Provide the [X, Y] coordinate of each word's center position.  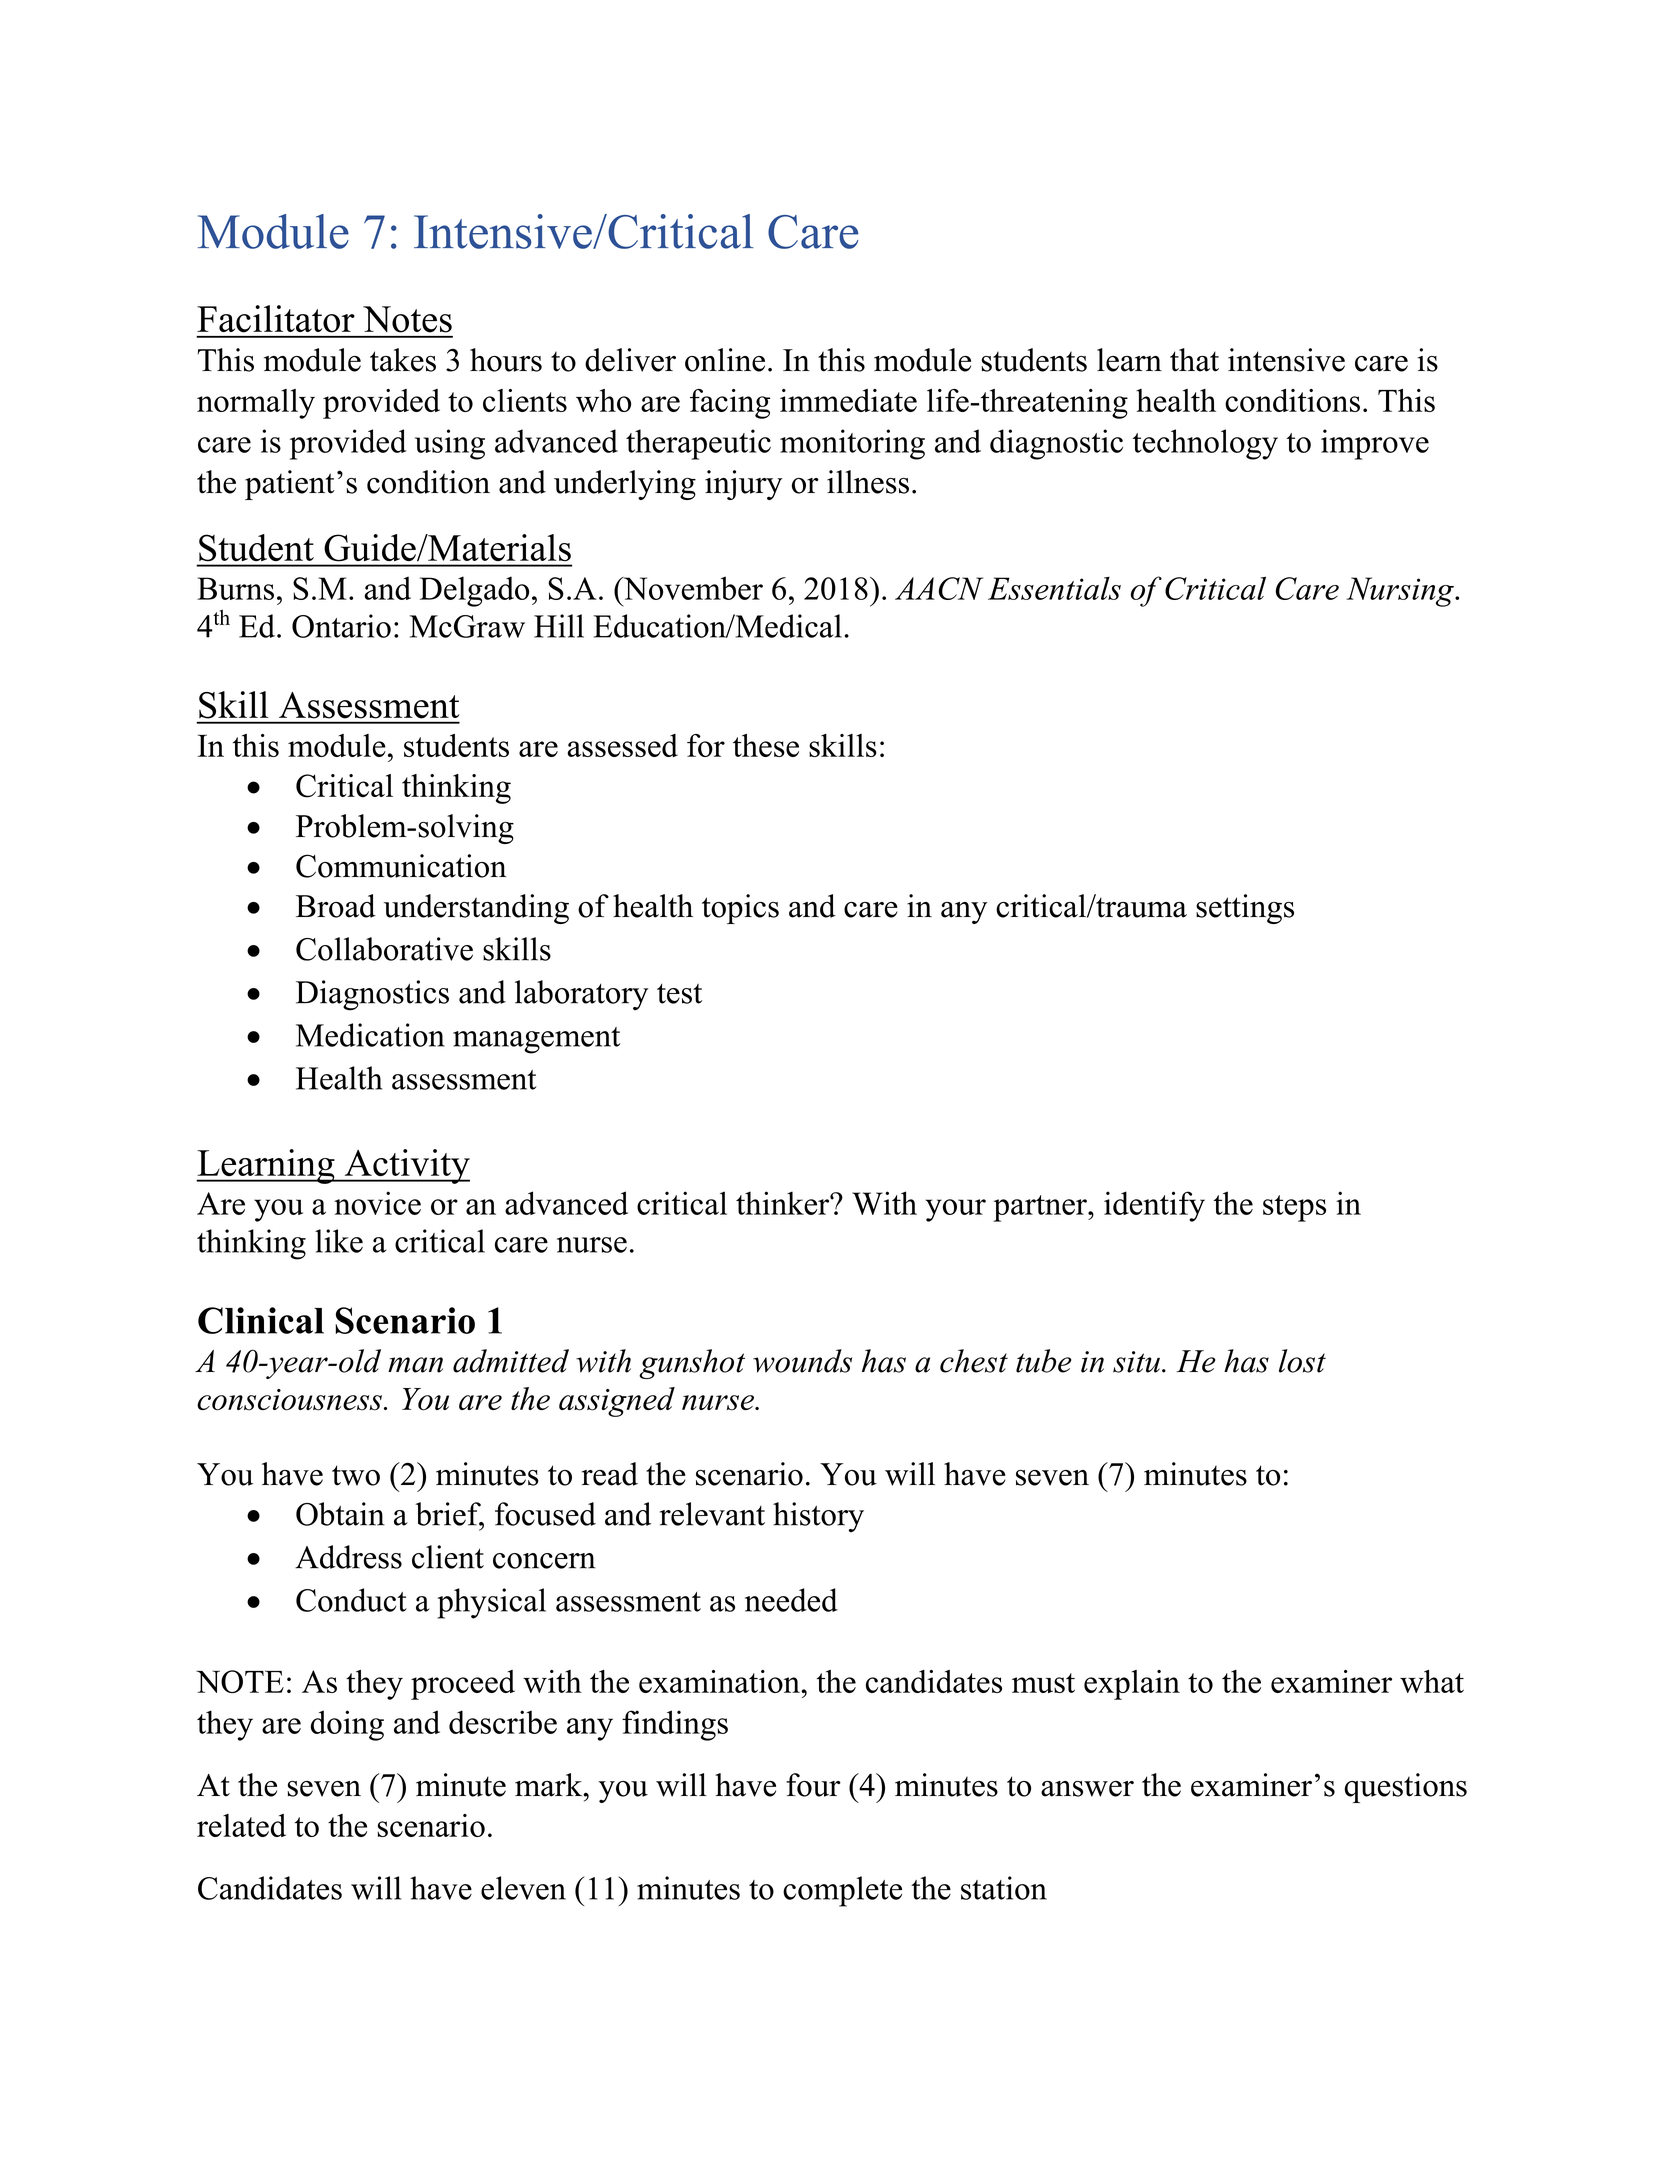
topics [740, 909]
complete [842, 1891]
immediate [848, 400]
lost [1302, 1361]
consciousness [289, 1400]
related [241, 1825]
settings [1245, 909]
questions [1406, 1788]
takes [403, 360]
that [1194, 360]
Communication [401, 866]
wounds [802, 1361]
